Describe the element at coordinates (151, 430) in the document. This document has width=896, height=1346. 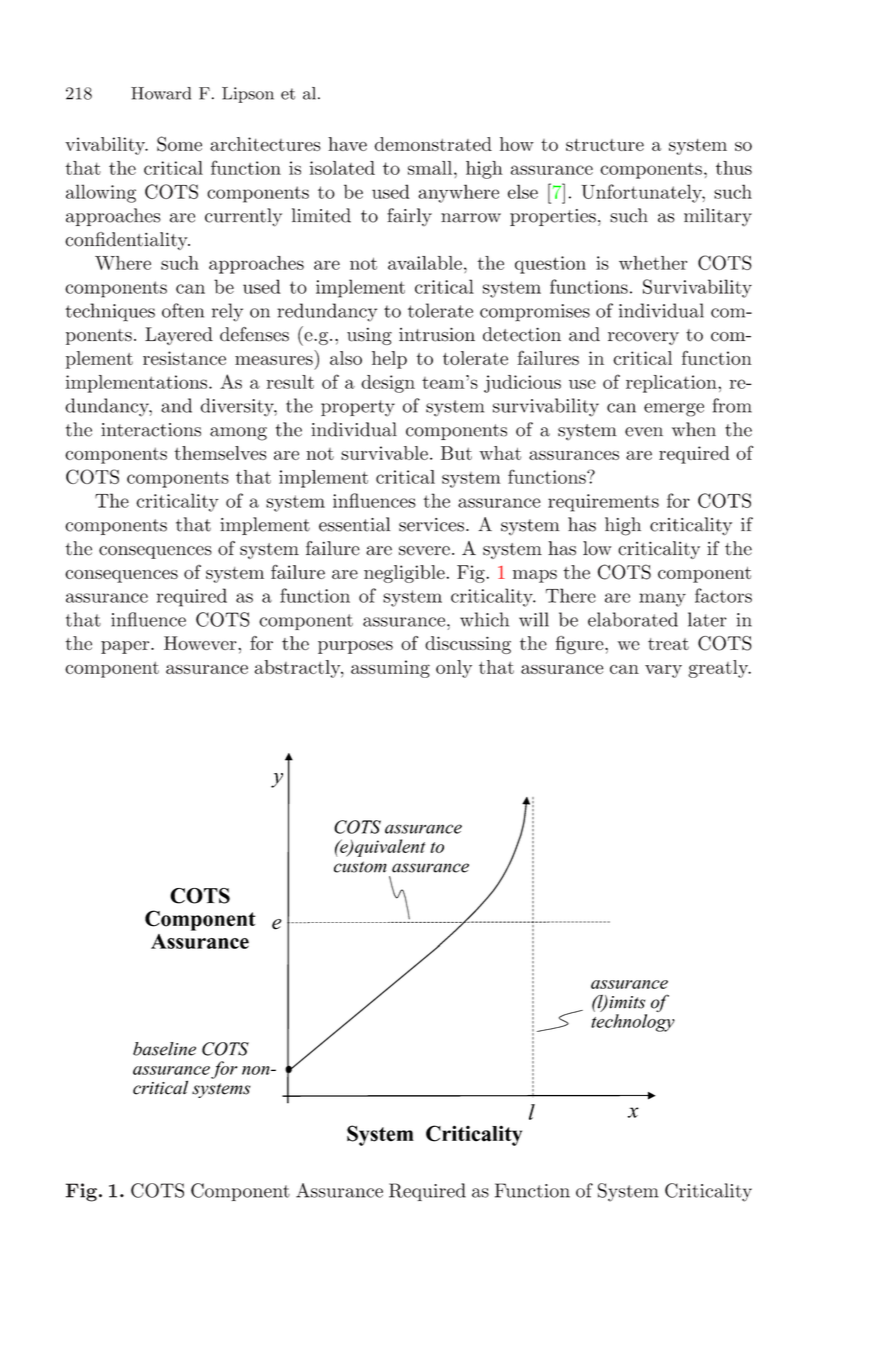
I see `interactions` at that location.
